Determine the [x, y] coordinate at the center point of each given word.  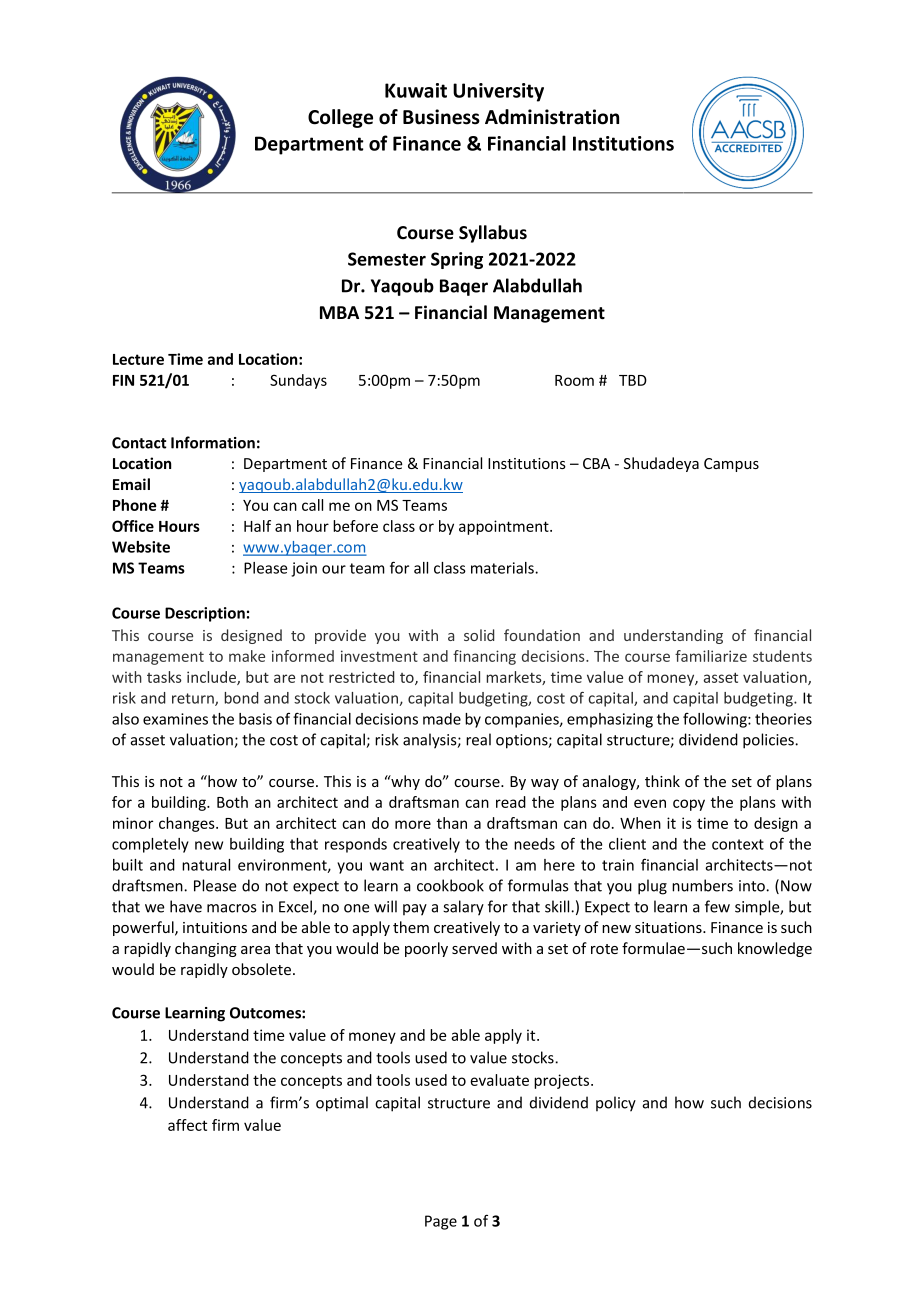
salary [463, 908]
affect [187, 1125]
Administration [552, 117]
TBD [633, 380]
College [340, 118]
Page [441, 1222]
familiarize [711, 656]
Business [441, 117]
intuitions [215, 927]
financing [484, 657]
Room [574, 380]
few [717, 906]
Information [213, 442]
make [247, 656]
